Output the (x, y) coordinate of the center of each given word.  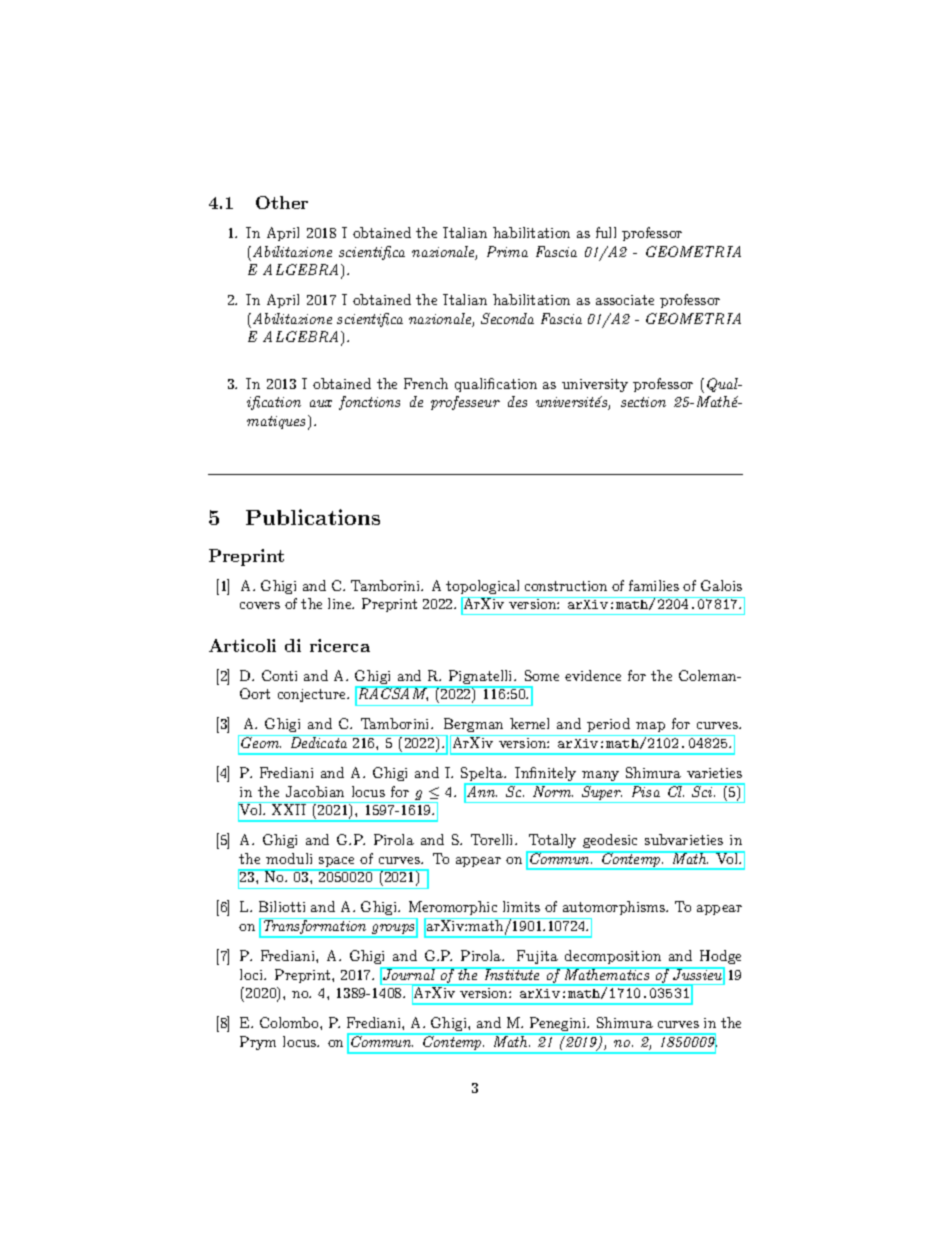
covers (260, 605)
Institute (512, 973)
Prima (507, 251)
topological (482, 587)
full (606, 232)
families (654, 585)
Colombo (290, 1022)
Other (282, 202)
